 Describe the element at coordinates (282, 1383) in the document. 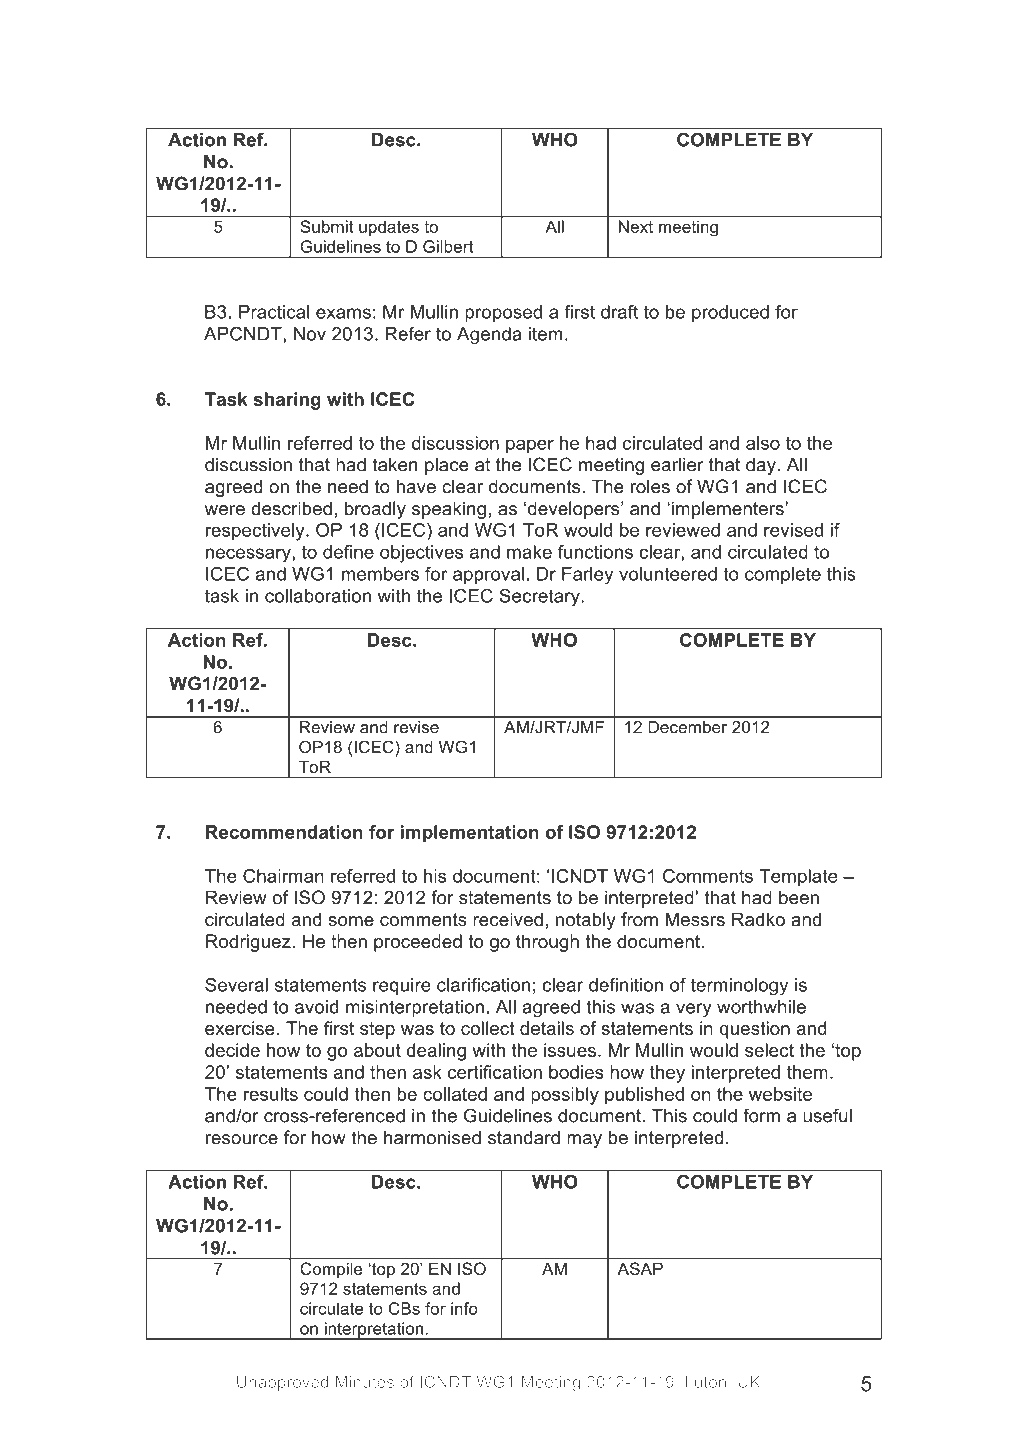

I see `Unapproved` at that location.
